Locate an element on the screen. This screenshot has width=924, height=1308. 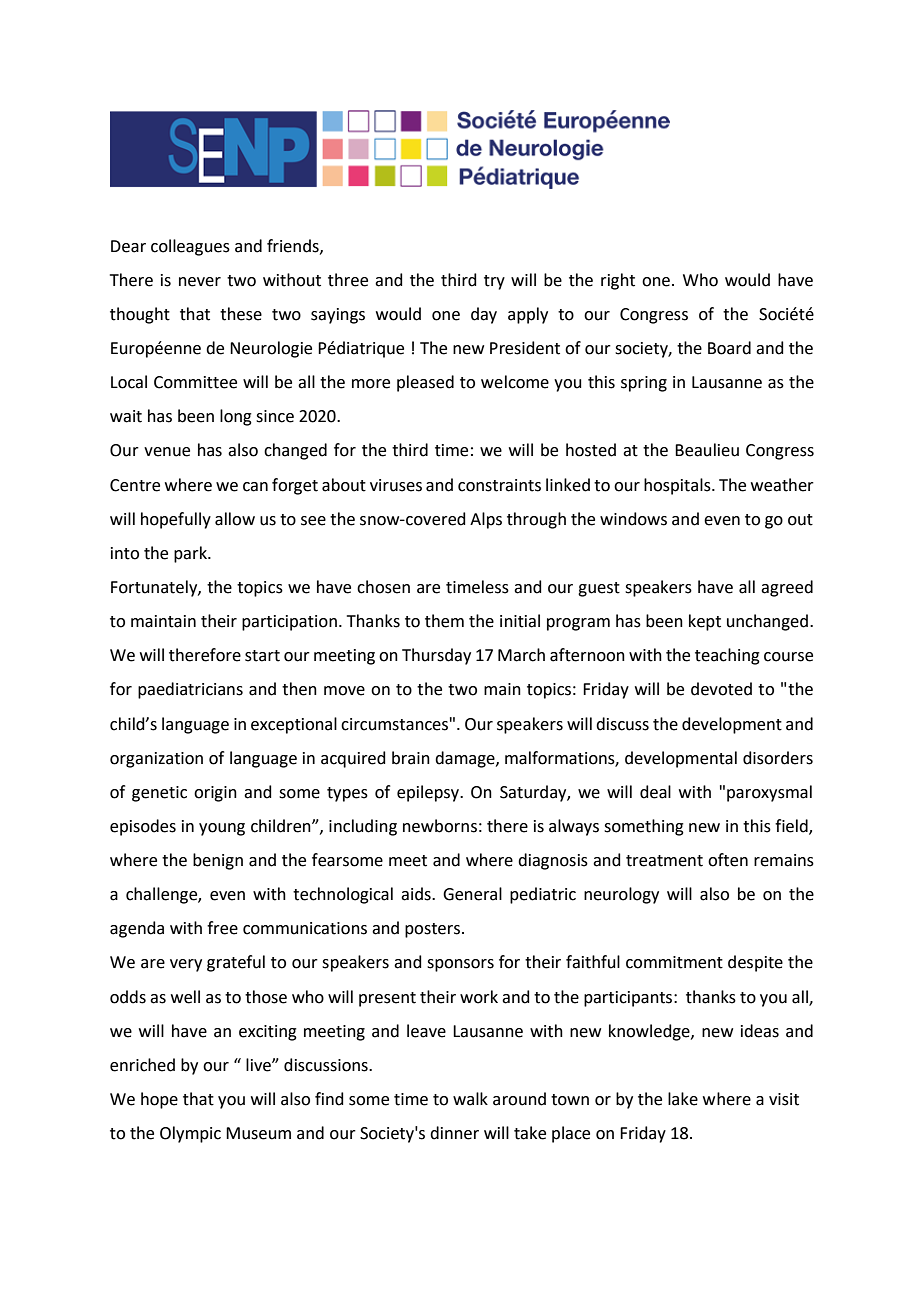
General is located at coordinates (472, 894).
